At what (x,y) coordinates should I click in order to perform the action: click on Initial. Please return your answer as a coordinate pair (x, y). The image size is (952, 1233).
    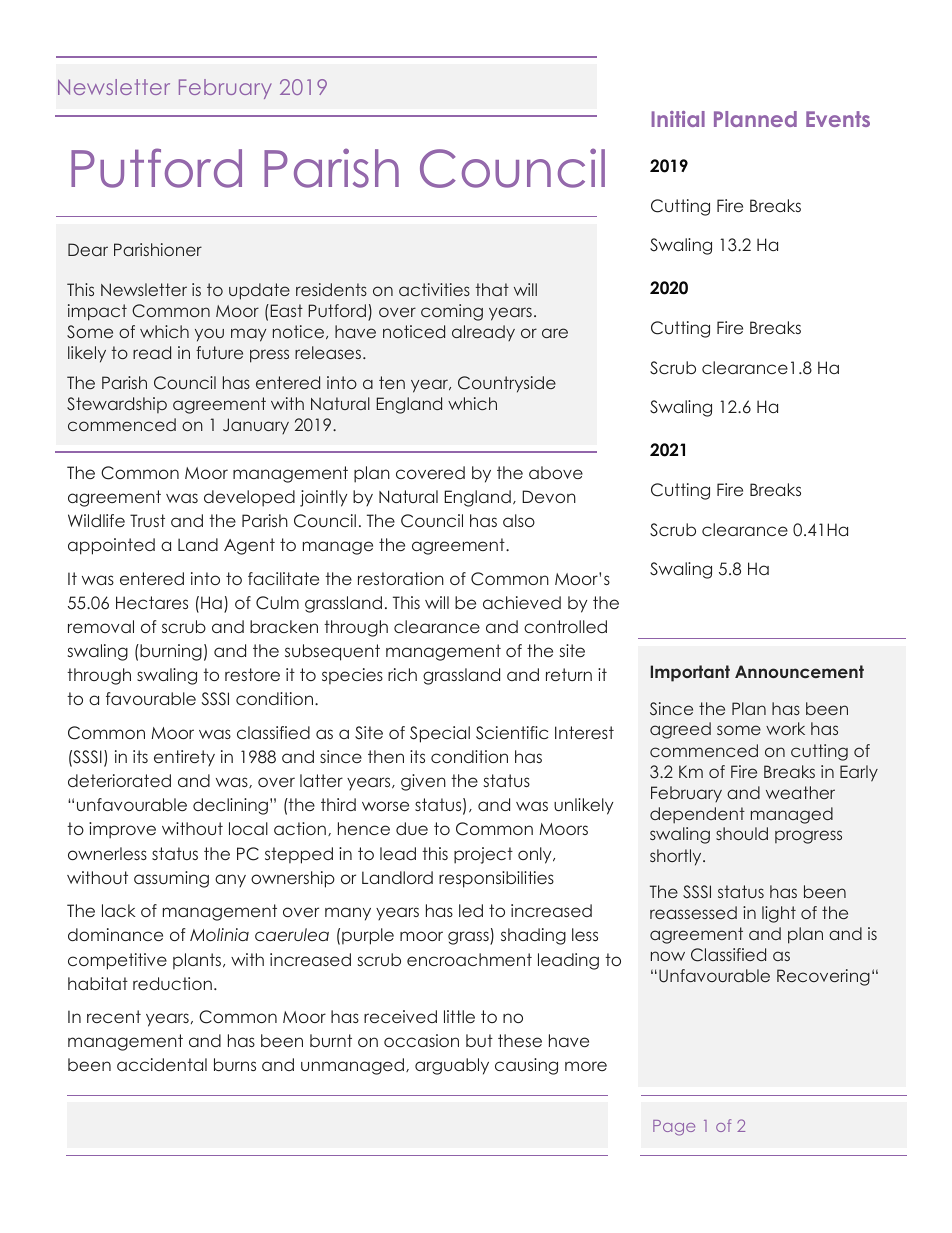
    Looking at the image, I should click on (678, 119).
